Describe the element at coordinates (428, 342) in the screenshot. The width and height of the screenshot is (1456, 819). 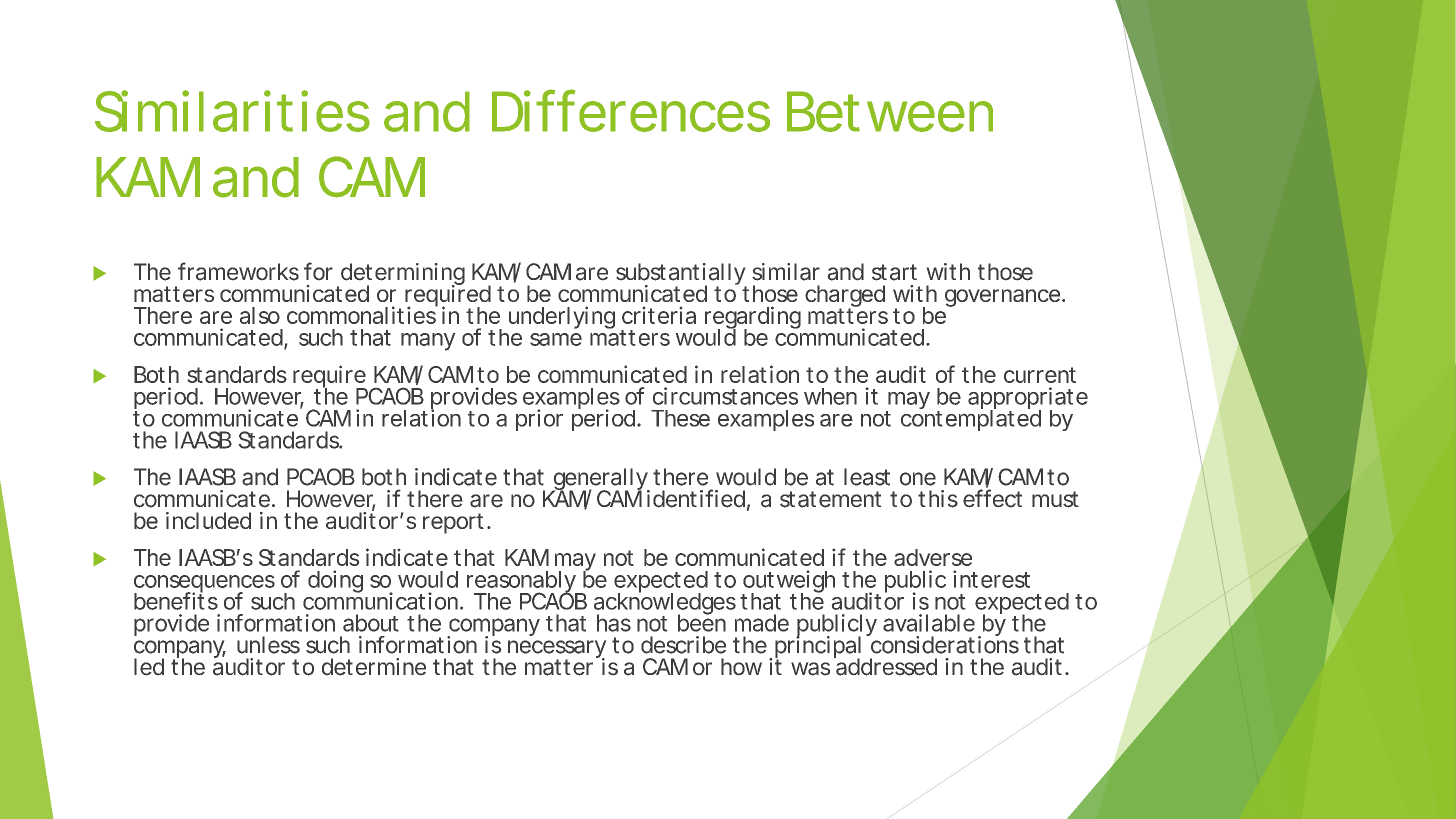
I see `many` at that location.
